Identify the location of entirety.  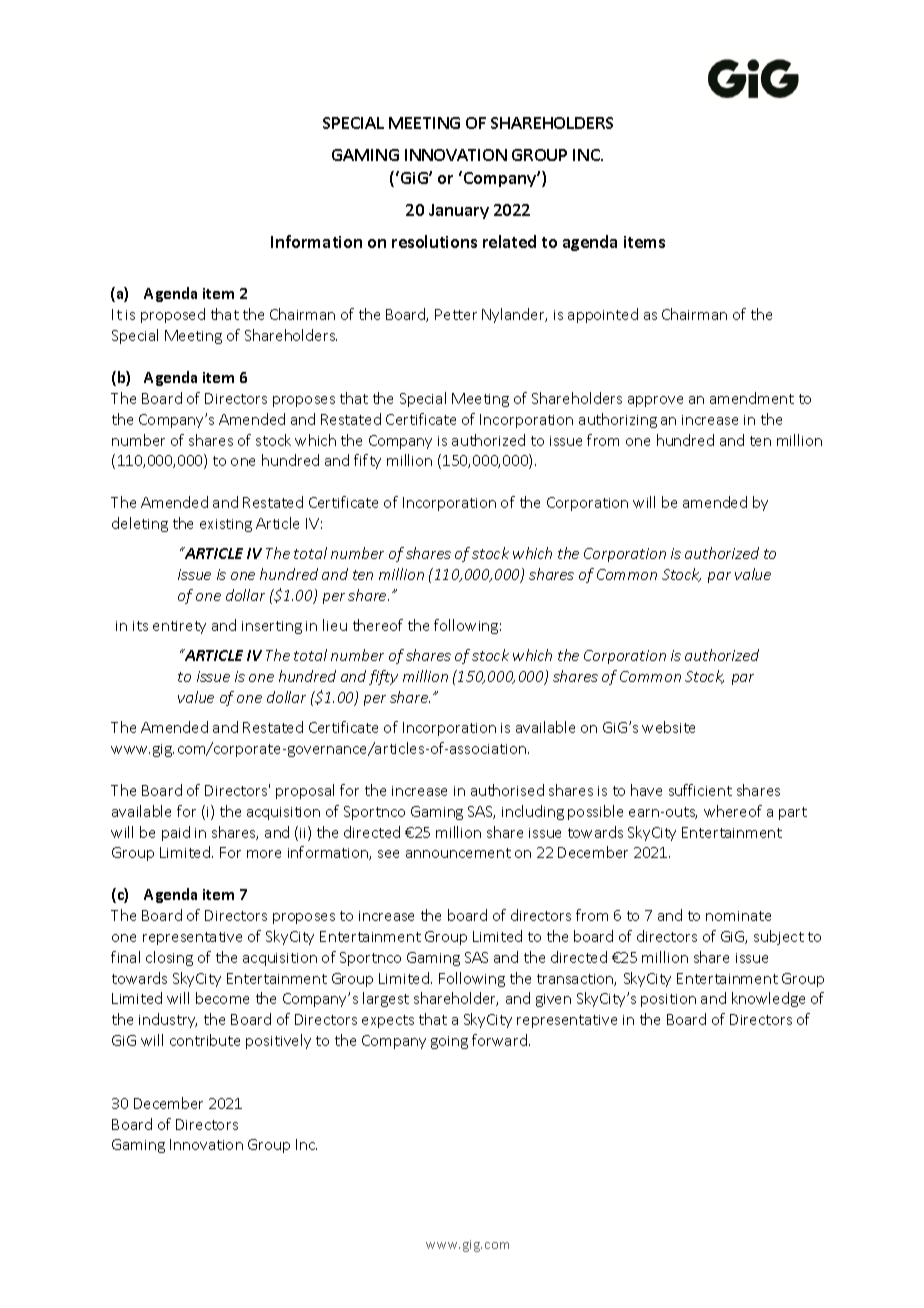
(179, 627).
